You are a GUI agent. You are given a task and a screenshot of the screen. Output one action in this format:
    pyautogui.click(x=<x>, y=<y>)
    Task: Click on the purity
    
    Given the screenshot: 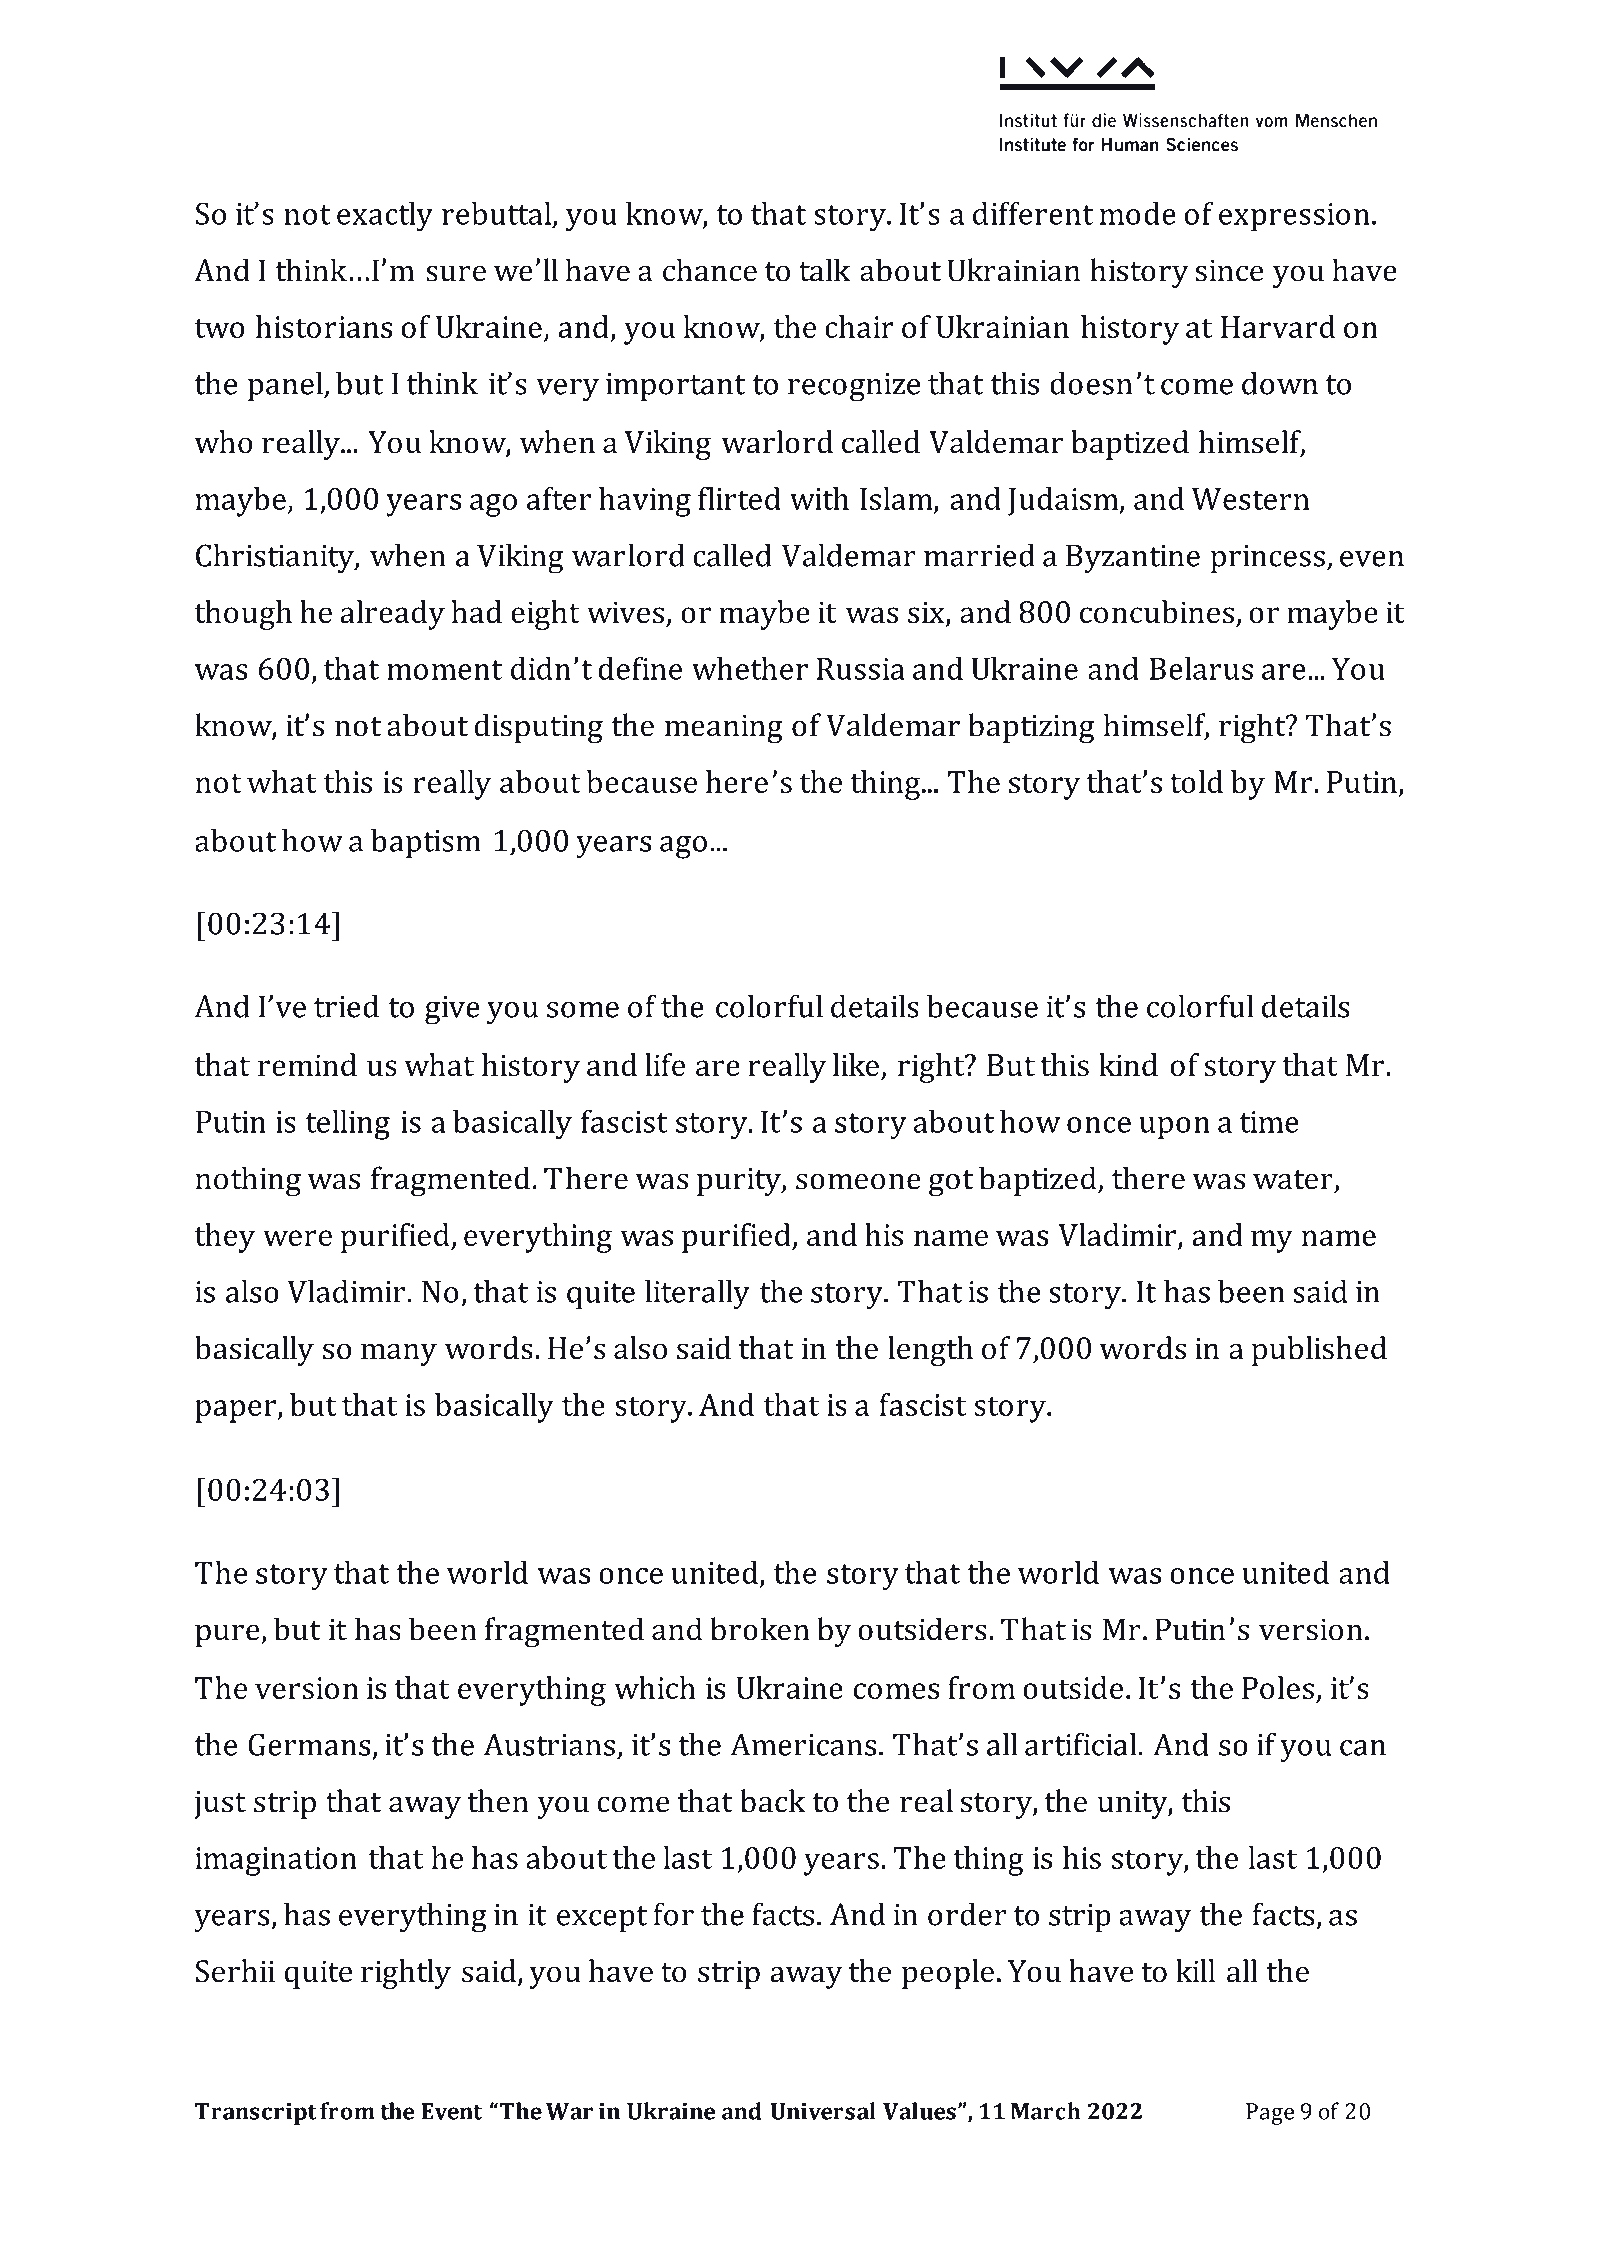 What is the action you would take?
    pyautogui.click(x=740, y=1182)
